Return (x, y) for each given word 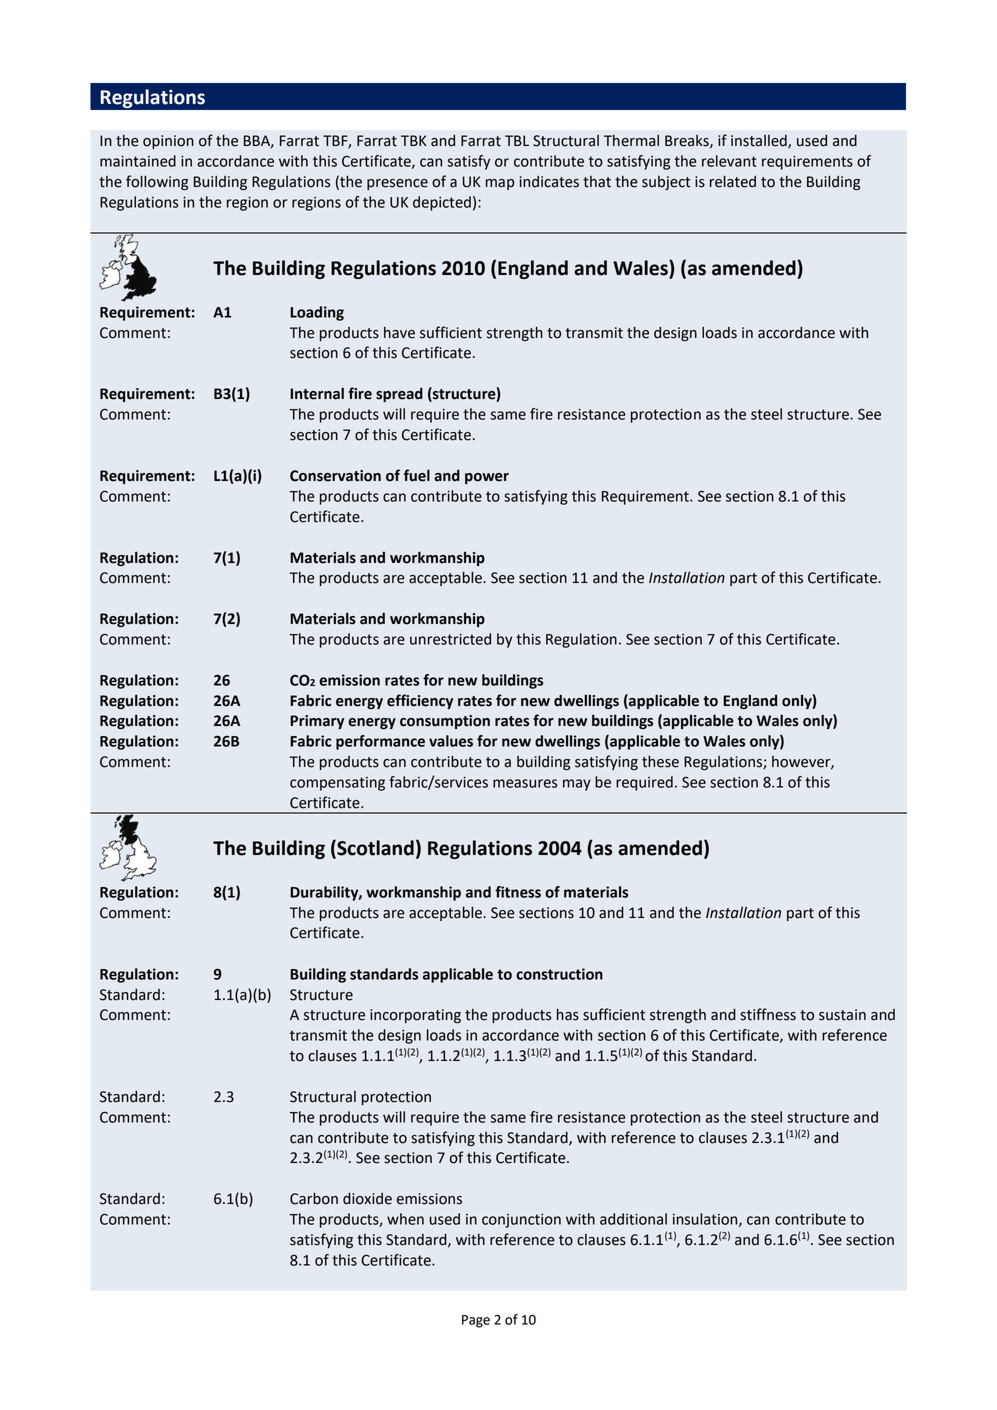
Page (476, 1321)
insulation (706, 1220)
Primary (317, 722)
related (733, 181)
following (157, 182)
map (500, 184)
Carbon (314, 1198)
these (660, 761)
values (451, 741)
